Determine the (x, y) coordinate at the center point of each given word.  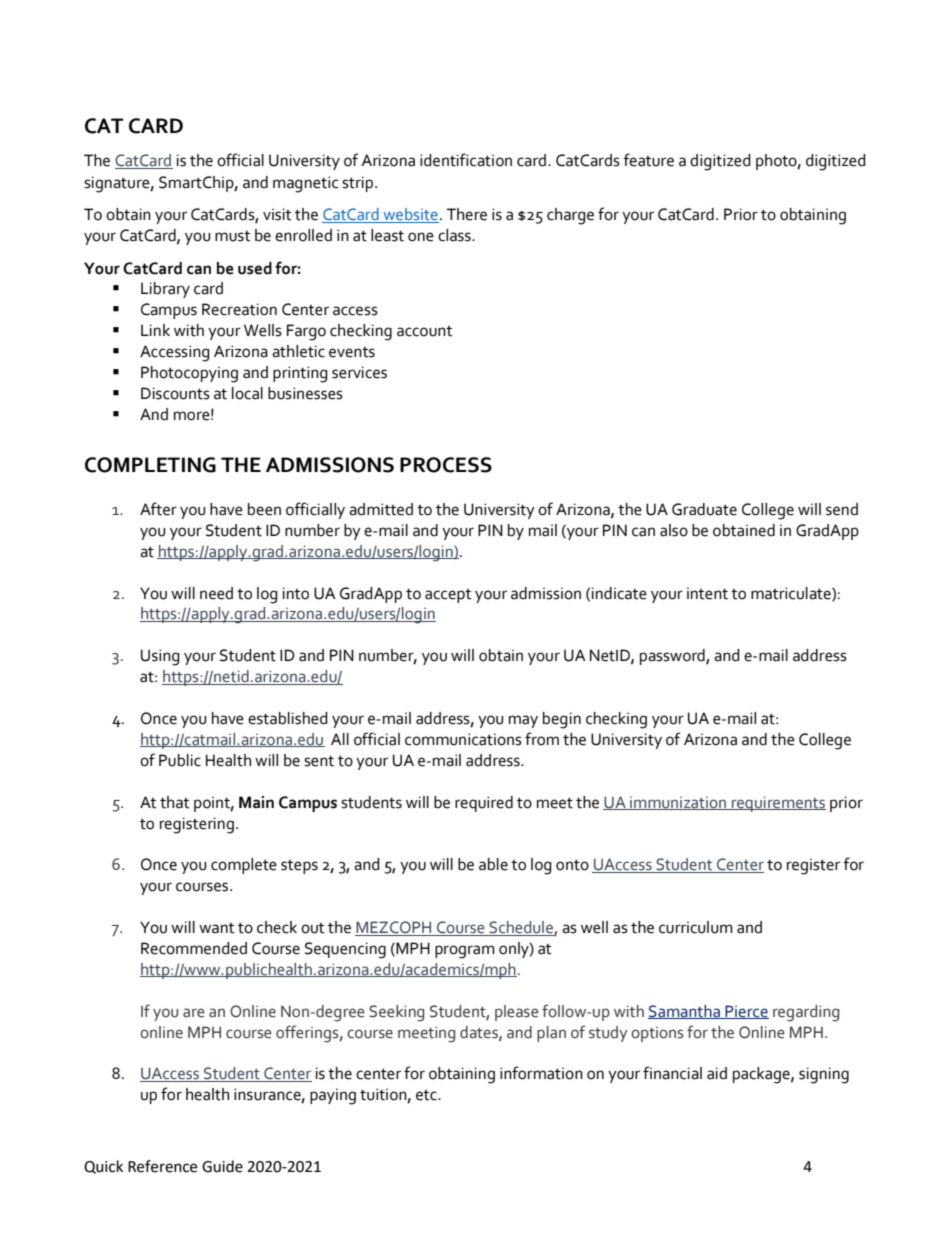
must (232, 236)
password (673, 657)
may (523, 721)
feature (648, 160)
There (467, 214)
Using (160, 657)
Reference (162, 1166)
